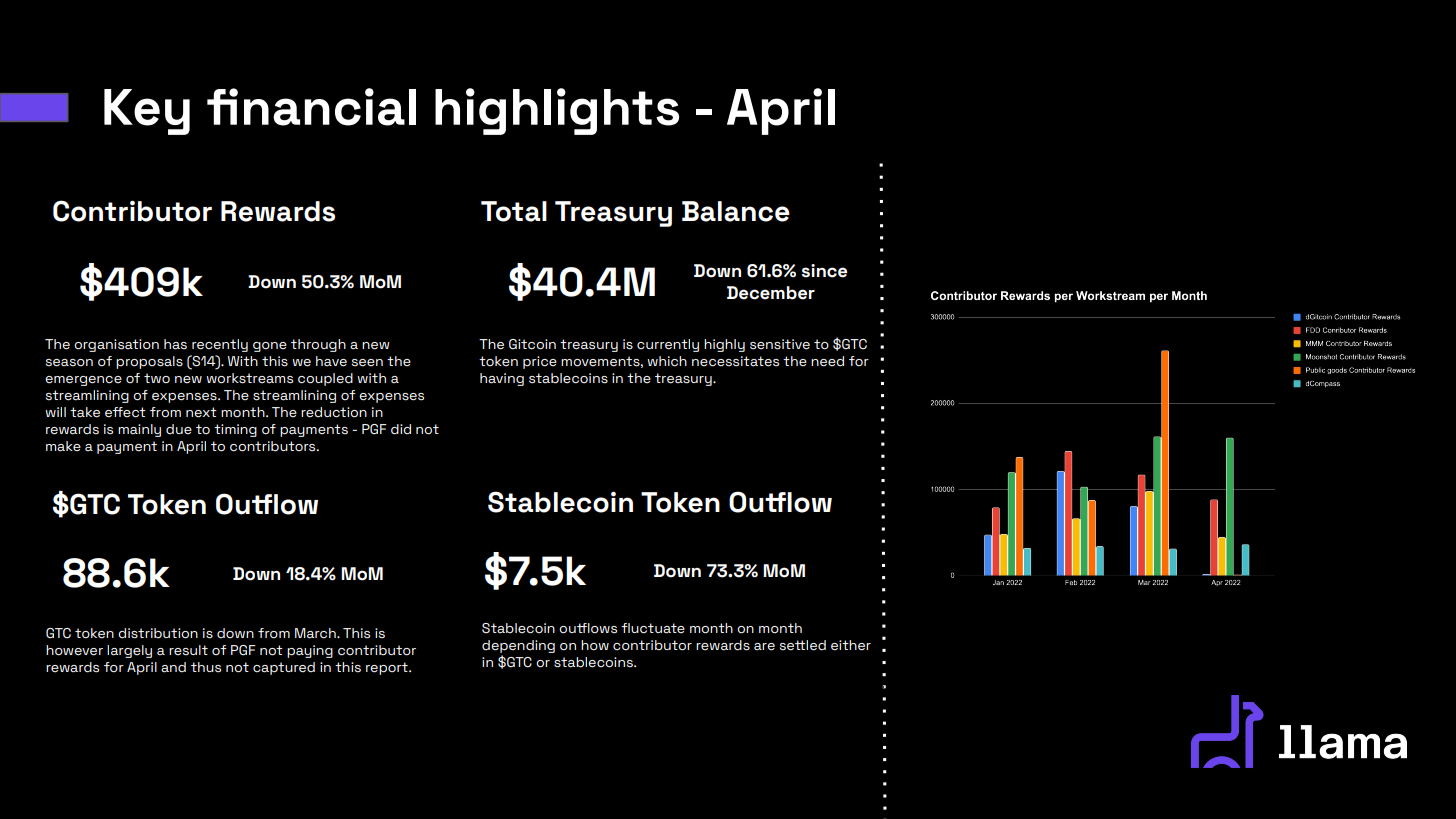  Describe the element at coordinates (557, 111) in the screenshot. I see `highlights` at that location.
